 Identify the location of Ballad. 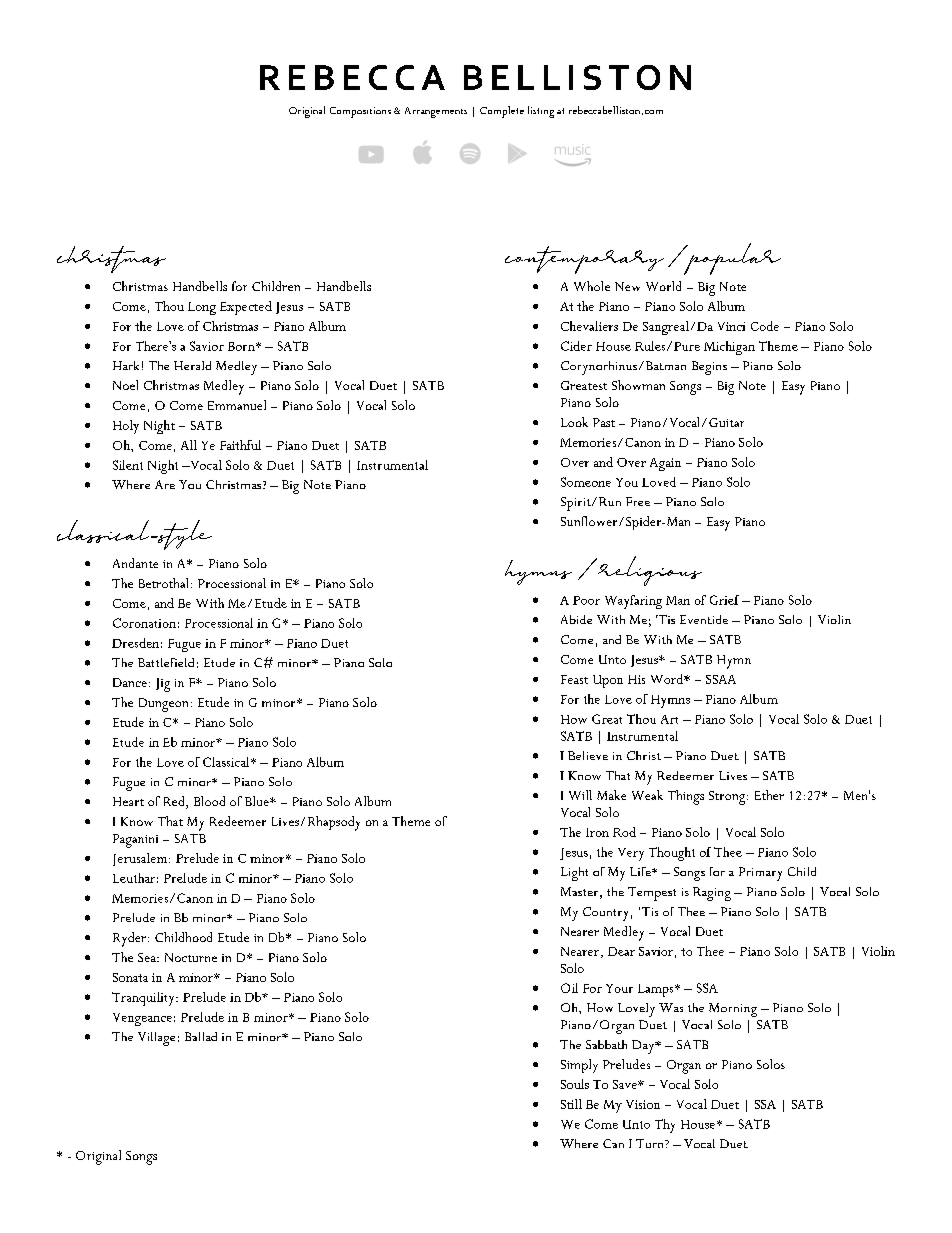
(201, 1036).
